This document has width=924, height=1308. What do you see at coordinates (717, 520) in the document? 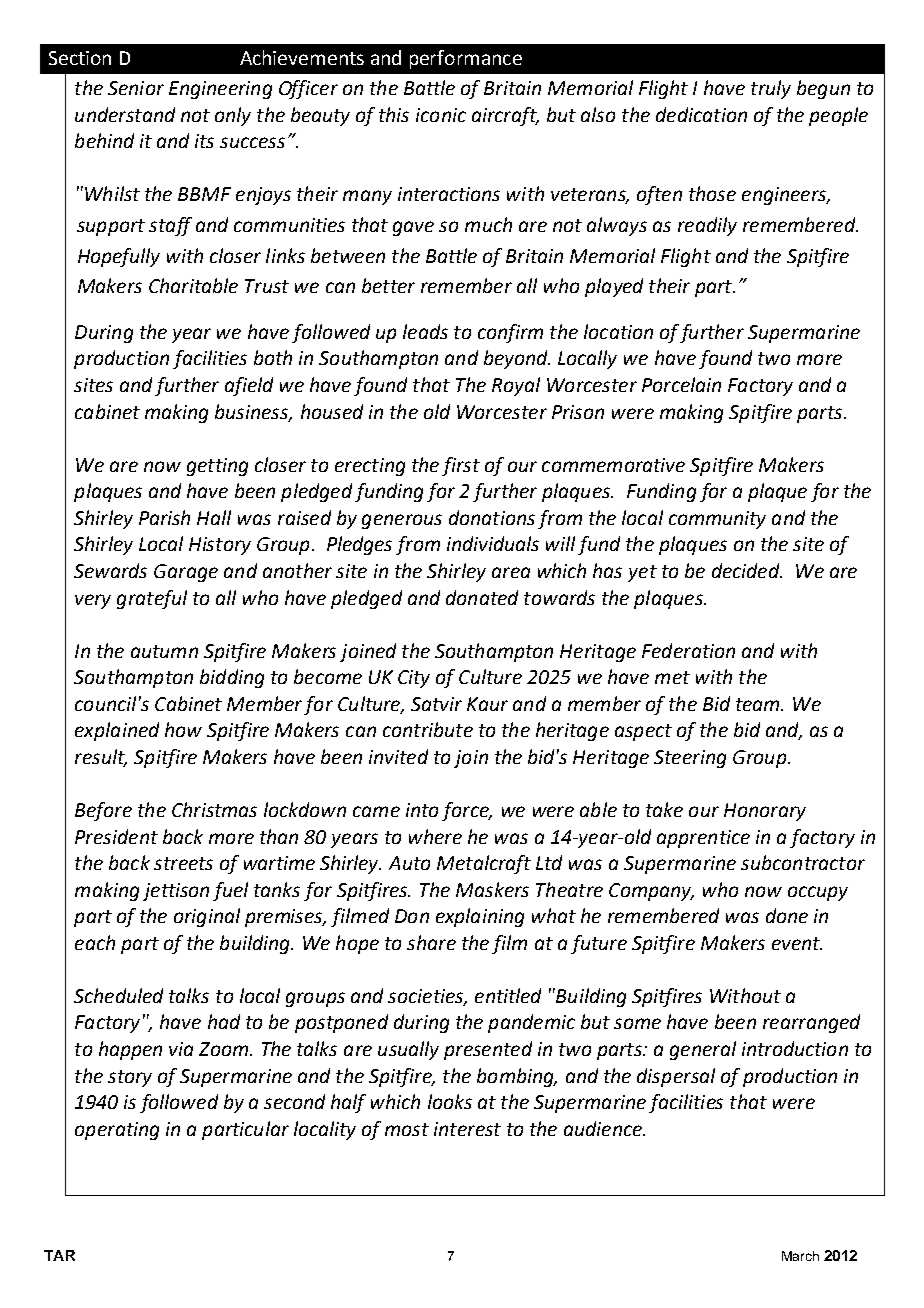
I see `community` at bounding box center [717, 520].
